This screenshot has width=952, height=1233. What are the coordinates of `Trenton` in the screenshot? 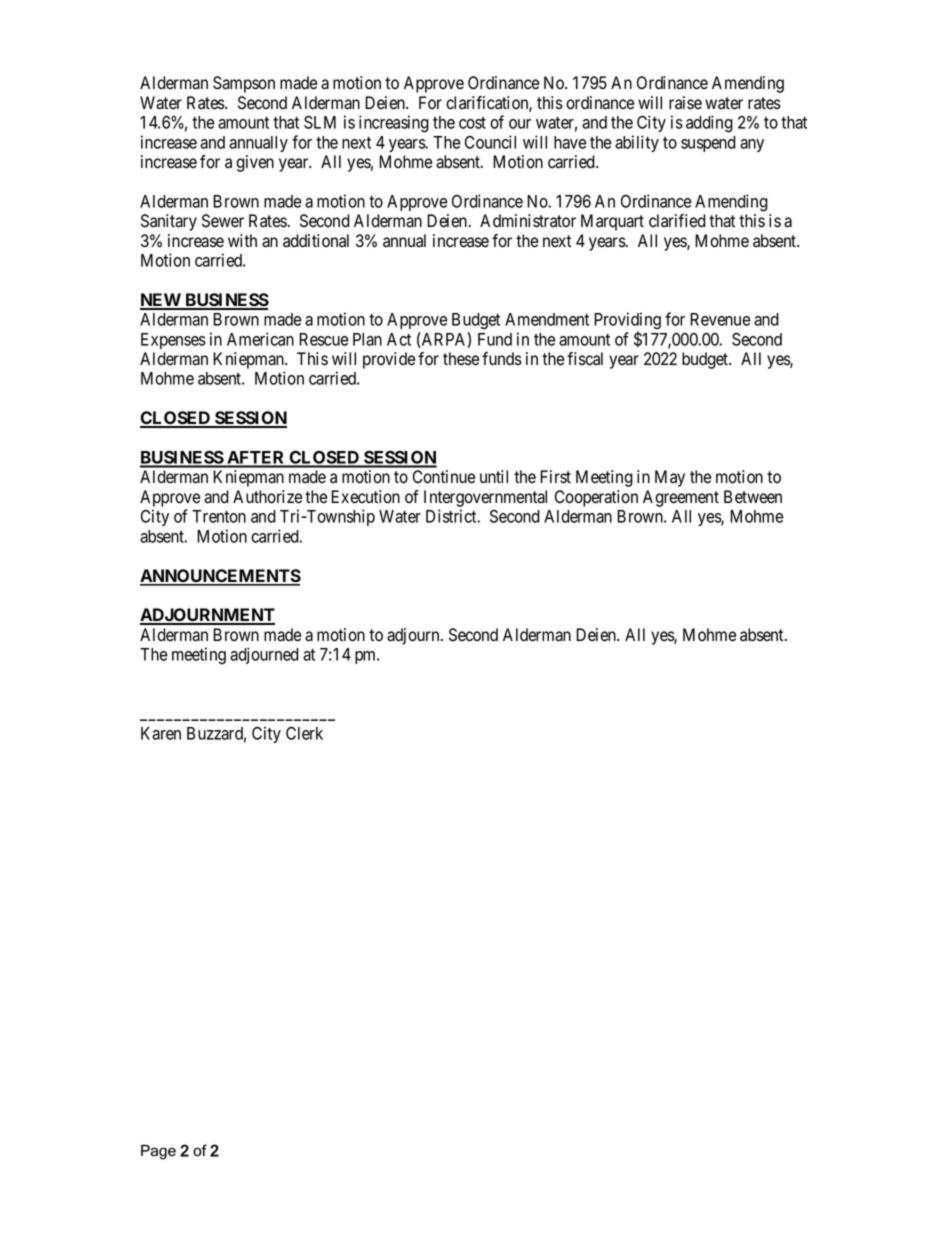 It's located at (219, 516).
